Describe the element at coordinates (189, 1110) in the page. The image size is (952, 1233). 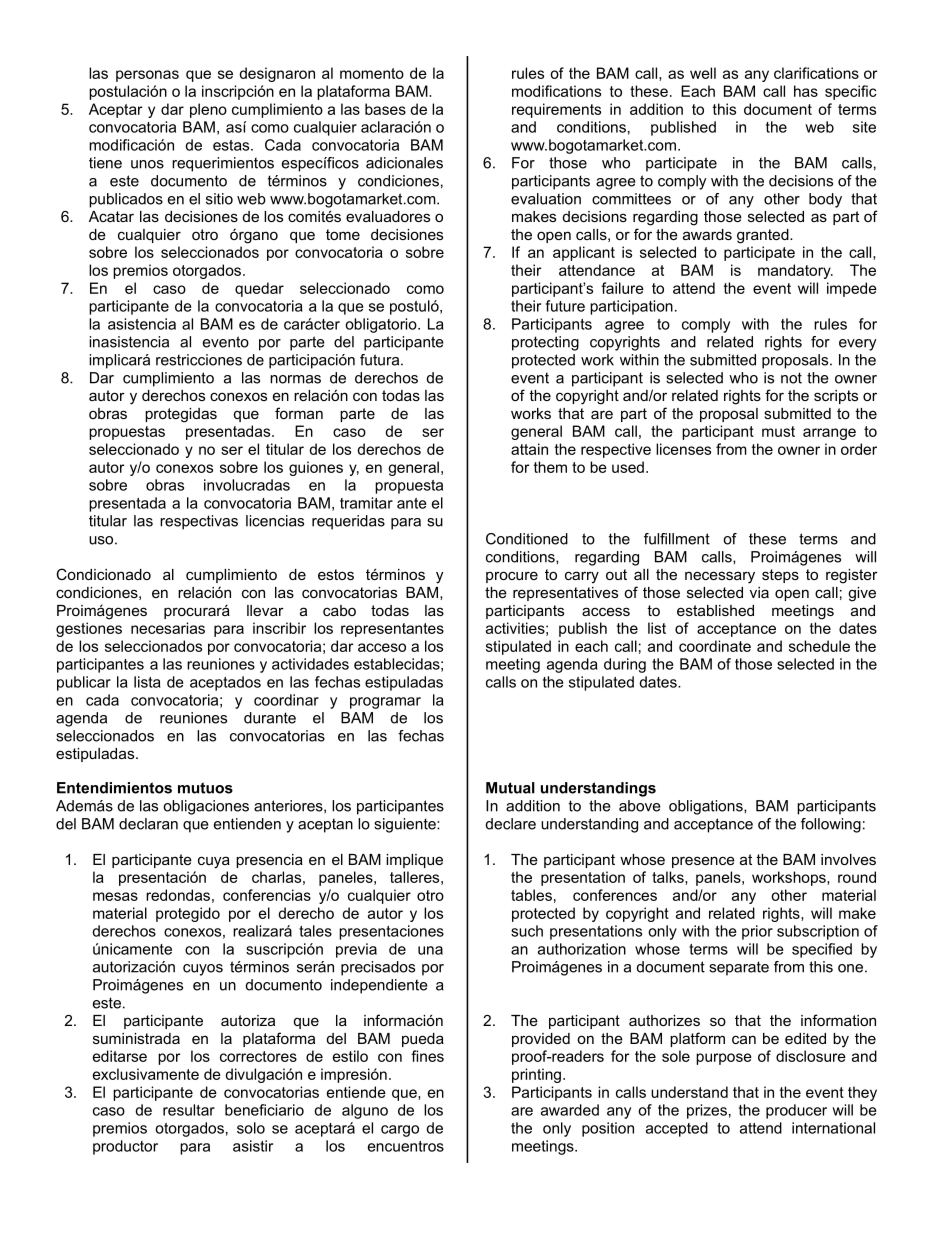
I see `resultar` at that location.
